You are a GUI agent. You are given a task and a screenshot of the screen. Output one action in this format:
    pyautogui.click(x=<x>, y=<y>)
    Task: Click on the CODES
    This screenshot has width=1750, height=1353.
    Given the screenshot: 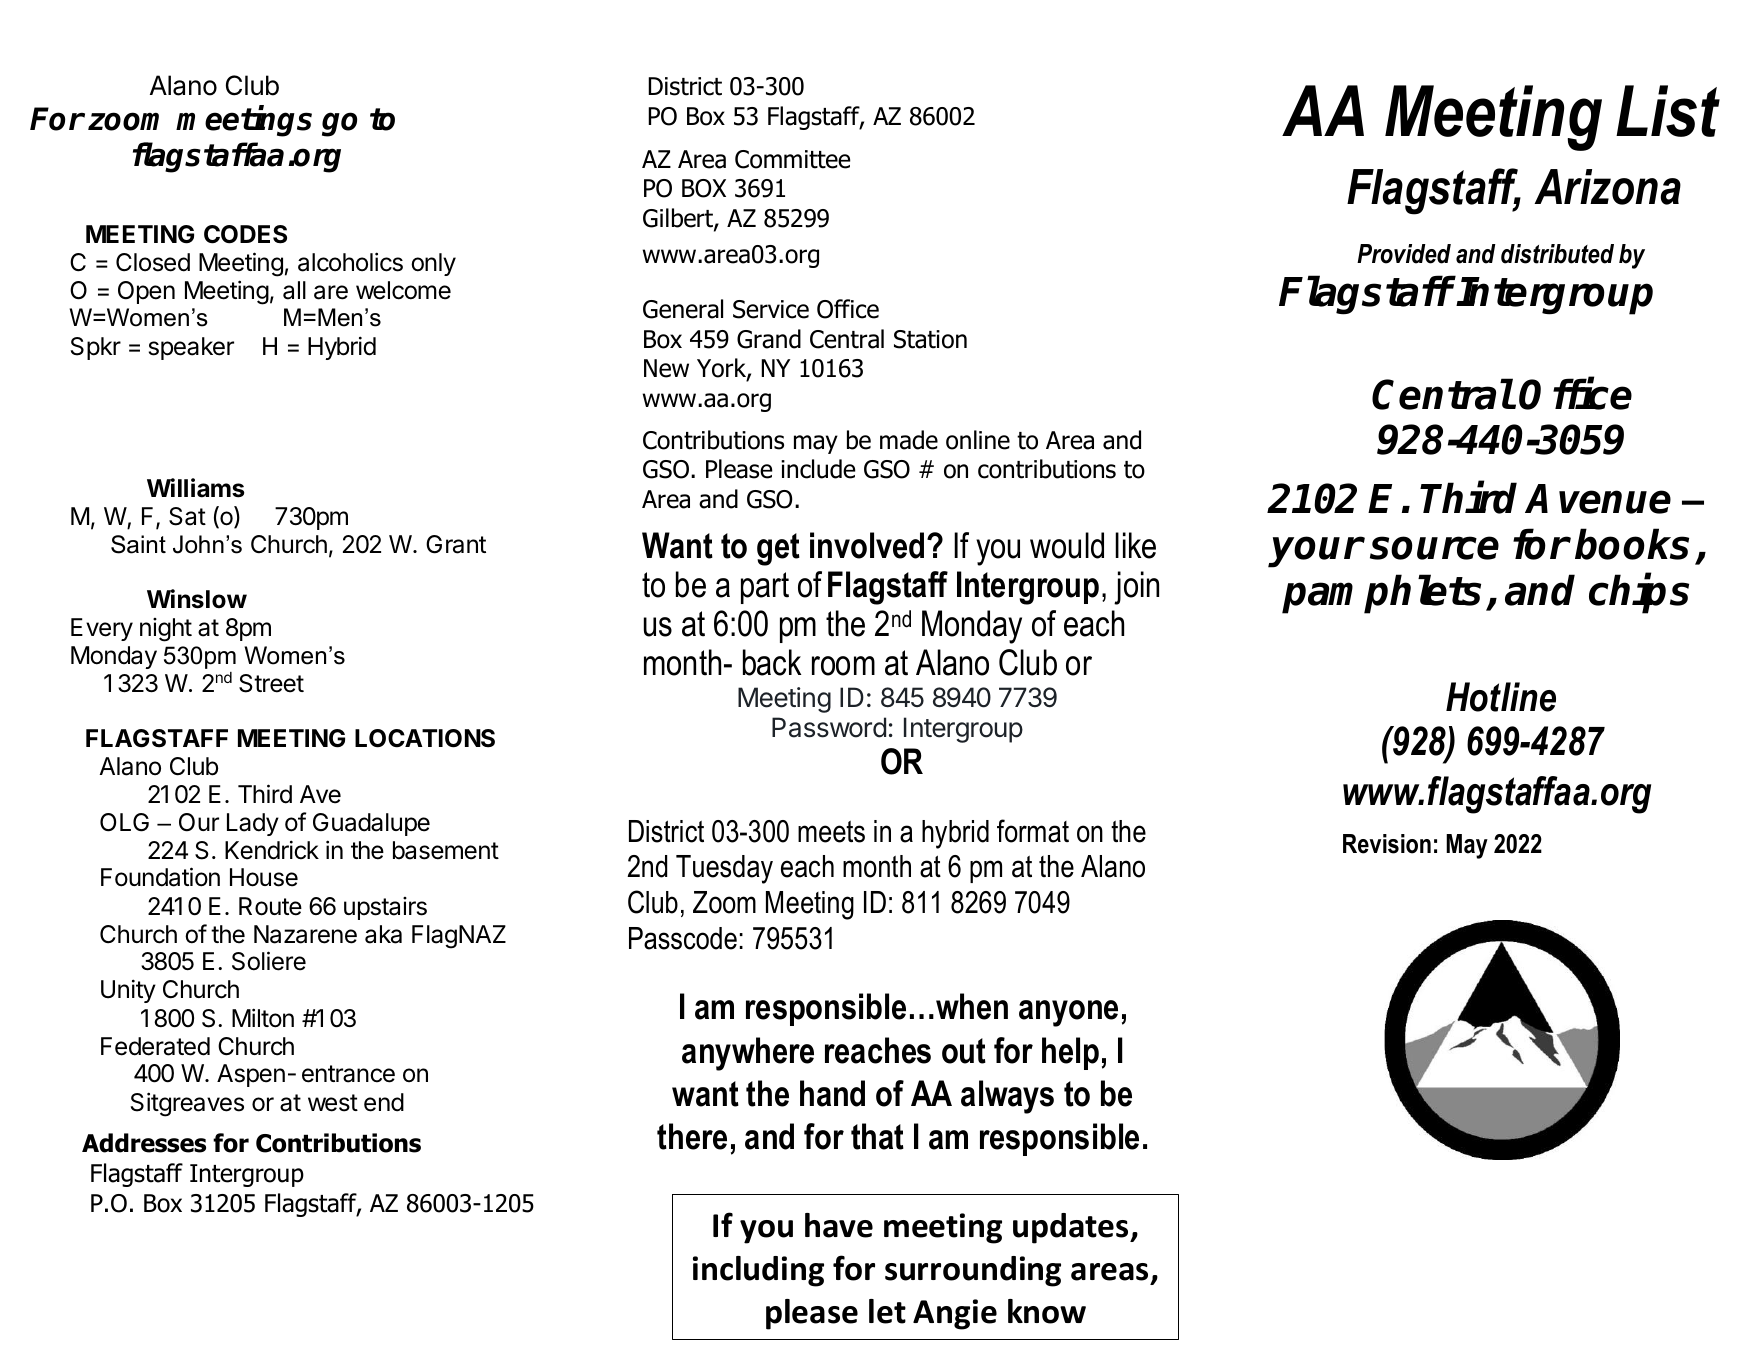 What is the action you would take?
    pyautogui.click(x=245, y=234)
